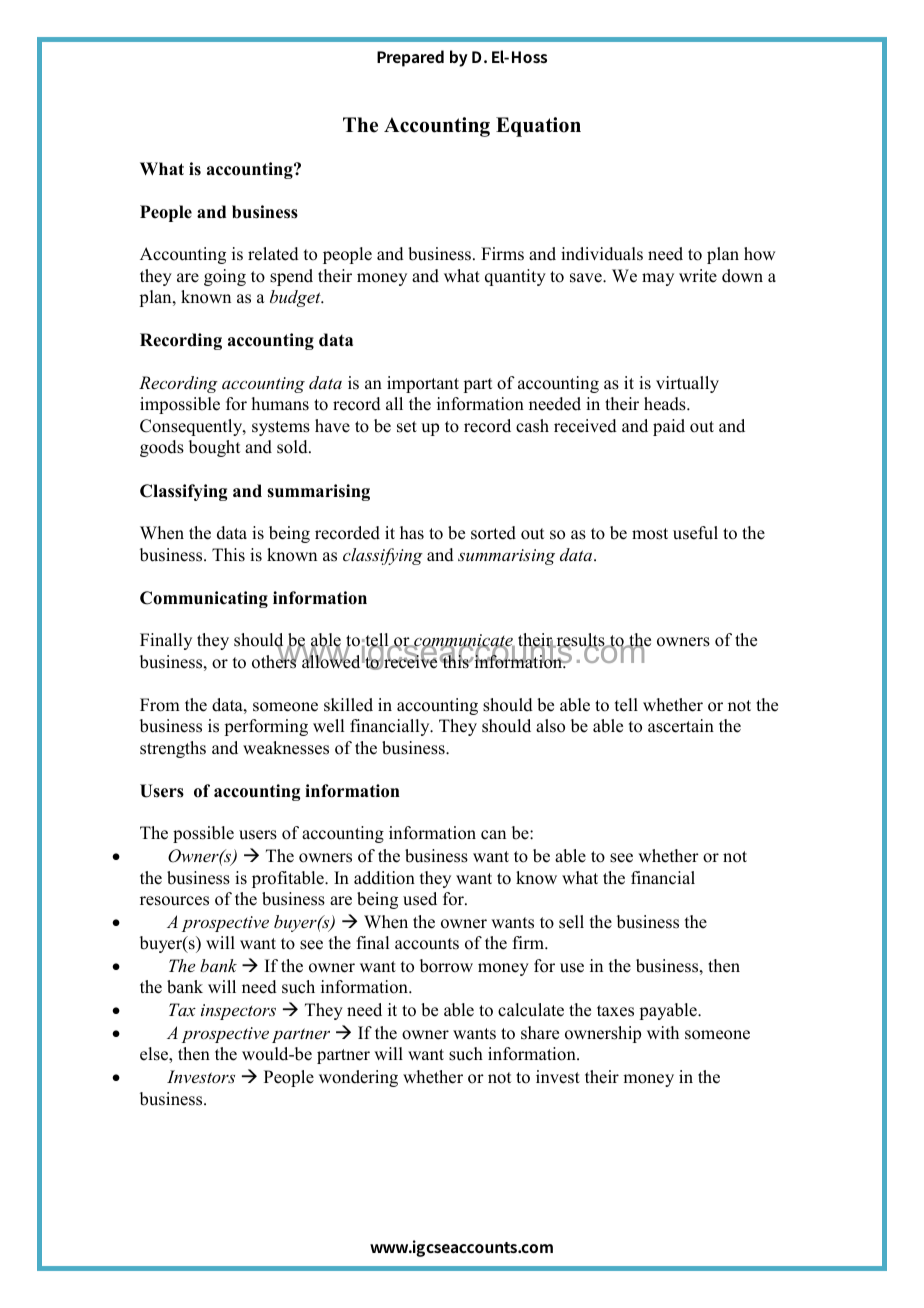 The width and height of the document is (924, 1308). I want to click on can, so click(493, 835).
